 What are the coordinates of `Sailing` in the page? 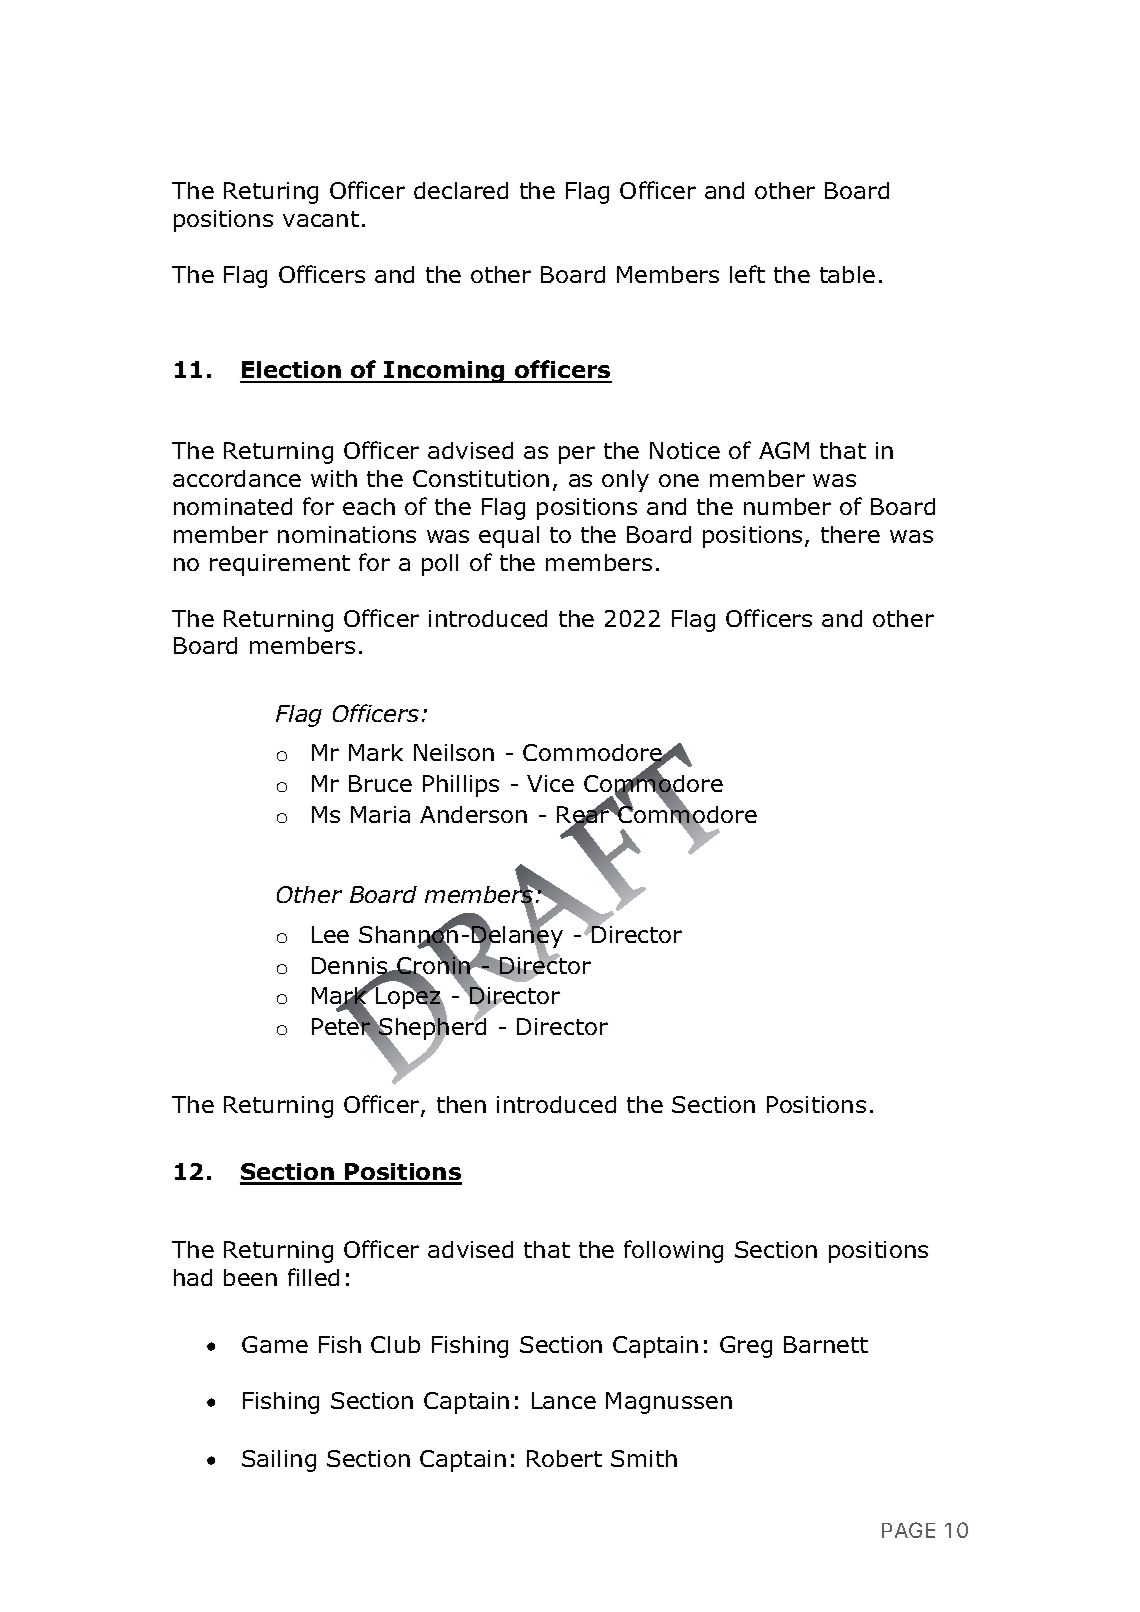 It's located at (279, 1461).
